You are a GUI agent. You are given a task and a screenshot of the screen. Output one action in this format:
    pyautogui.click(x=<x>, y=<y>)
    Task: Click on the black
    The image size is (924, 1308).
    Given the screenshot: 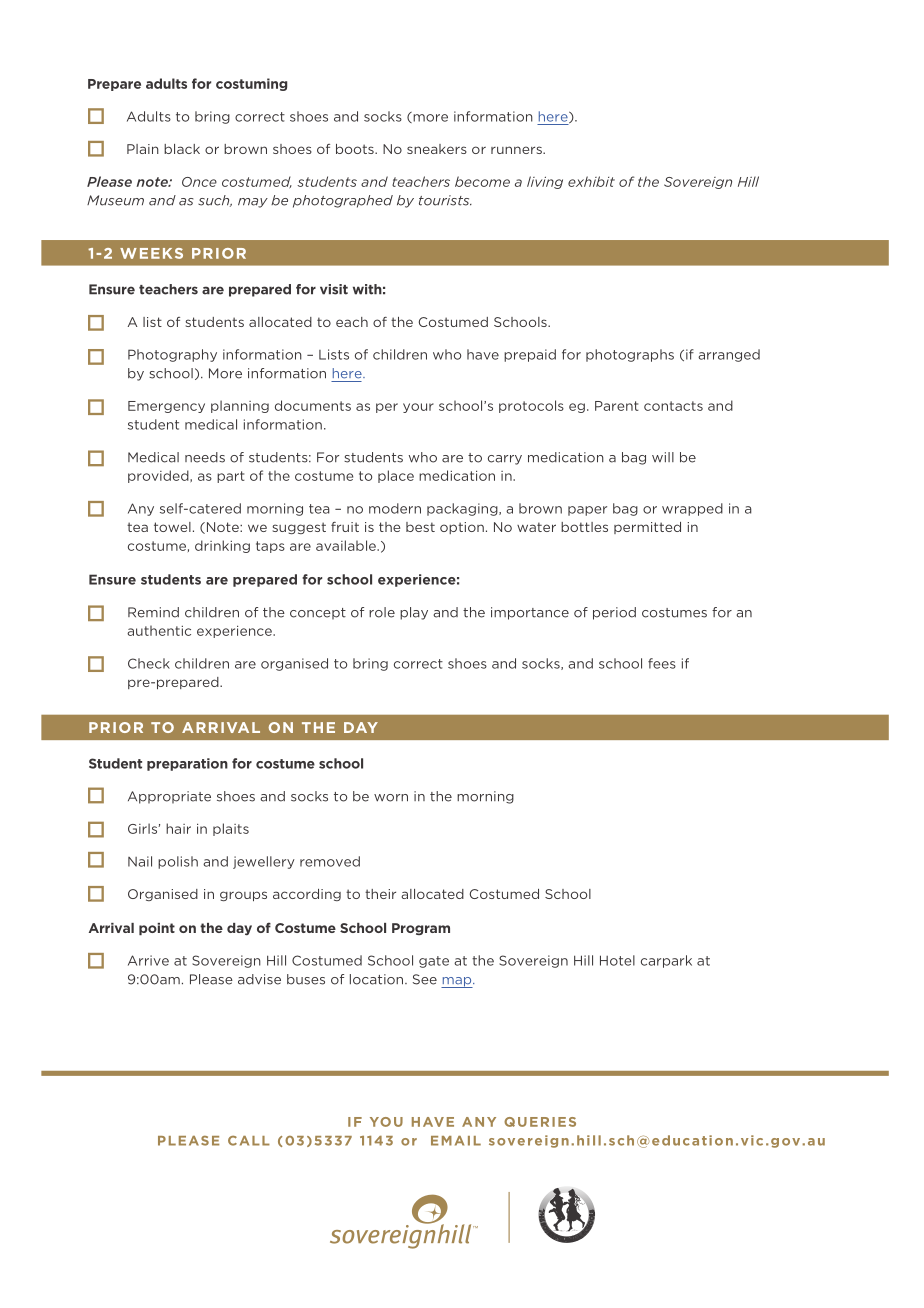 What is the action you would take?
    pyautogui.click(x=182, y=149)
